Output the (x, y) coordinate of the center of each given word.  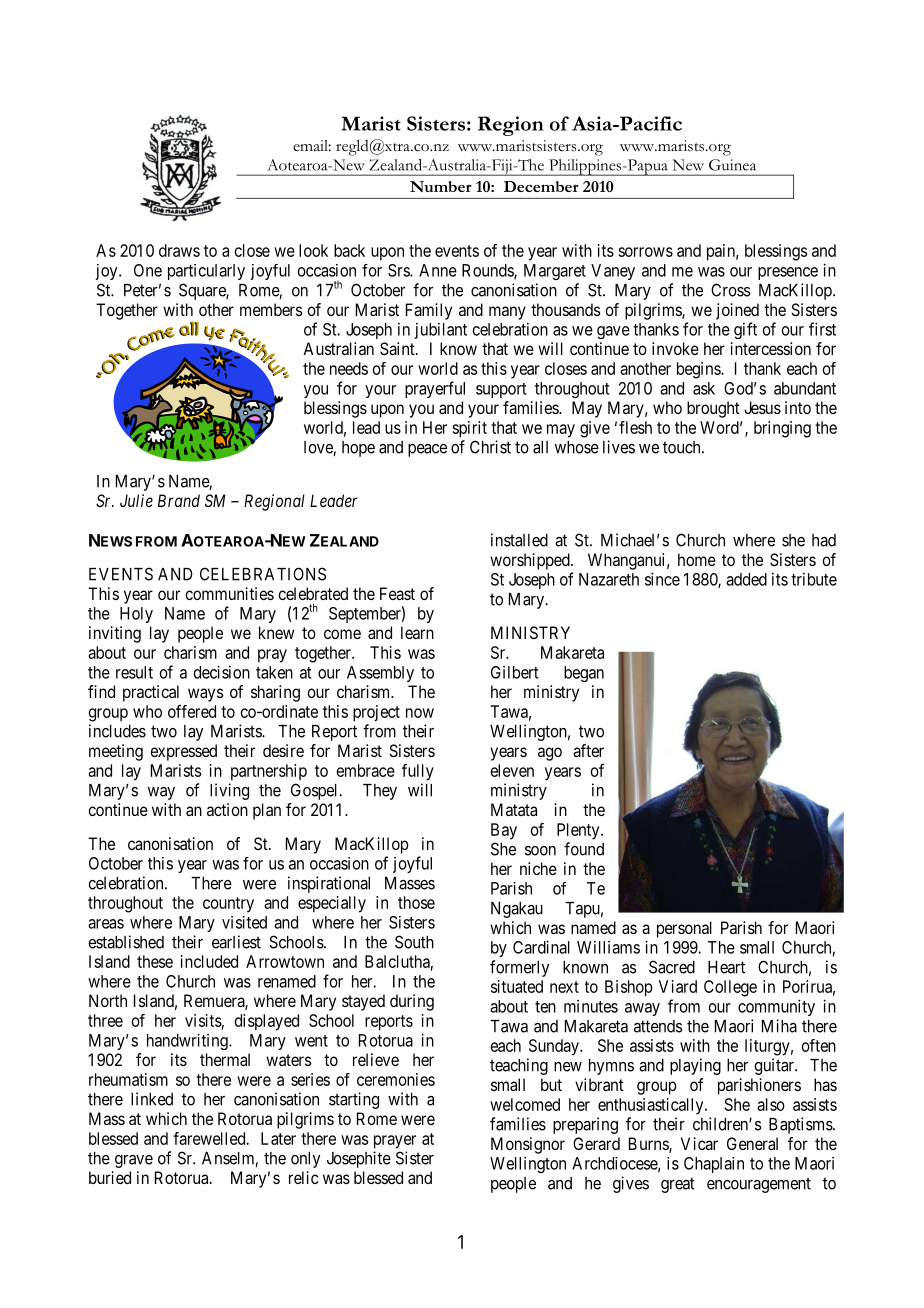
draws (179, 250)
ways (205, 695)
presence (788, 273)
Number (441, 186)
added (746, 579)
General (752, 1143)
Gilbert (514, 672)
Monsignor (528, 1145)
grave (134, 1161)
